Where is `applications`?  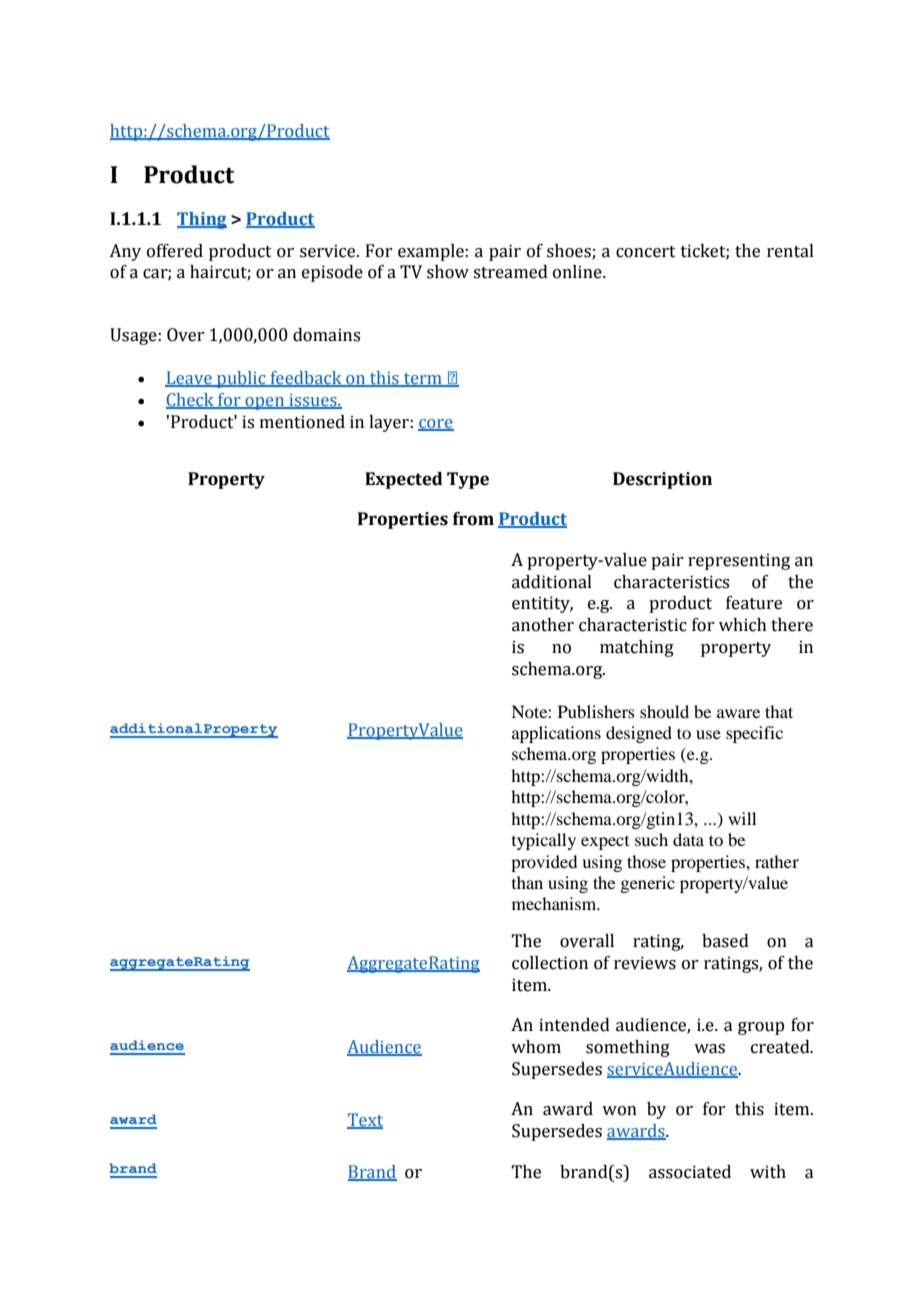 applications is located at coordinates (556, 734).
